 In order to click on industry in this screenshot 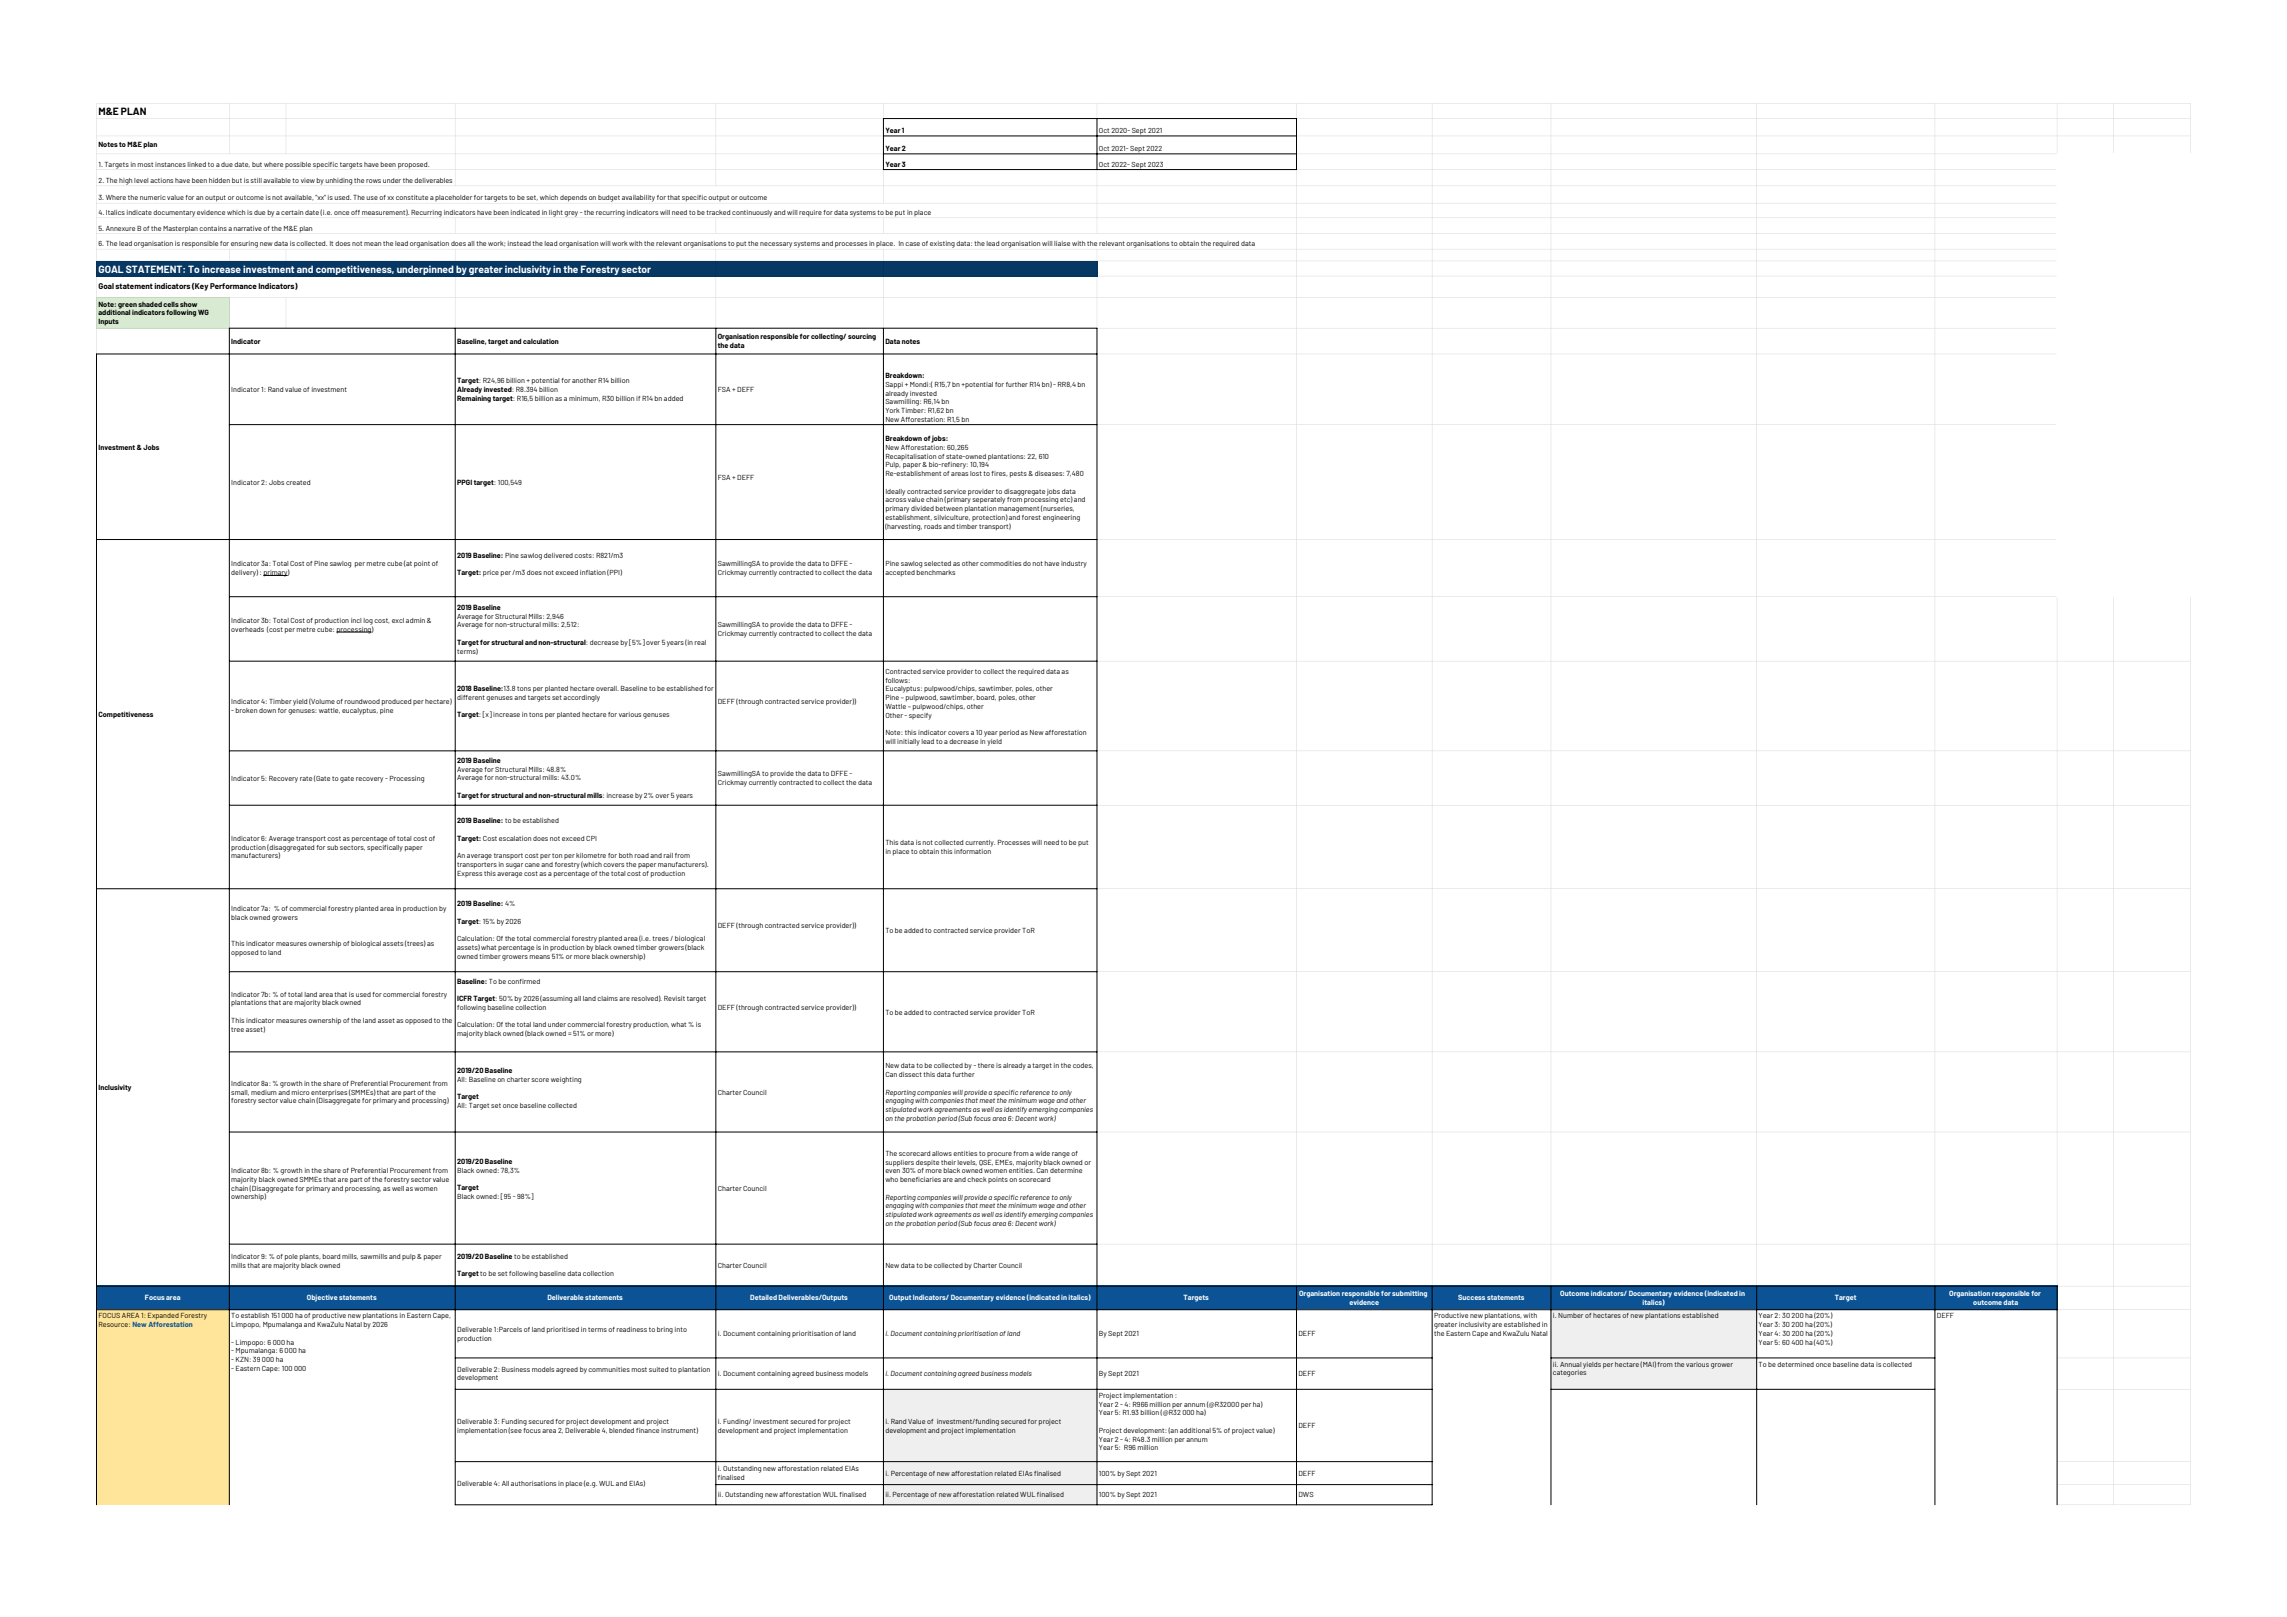, I will do `click(1074, 564)`.
